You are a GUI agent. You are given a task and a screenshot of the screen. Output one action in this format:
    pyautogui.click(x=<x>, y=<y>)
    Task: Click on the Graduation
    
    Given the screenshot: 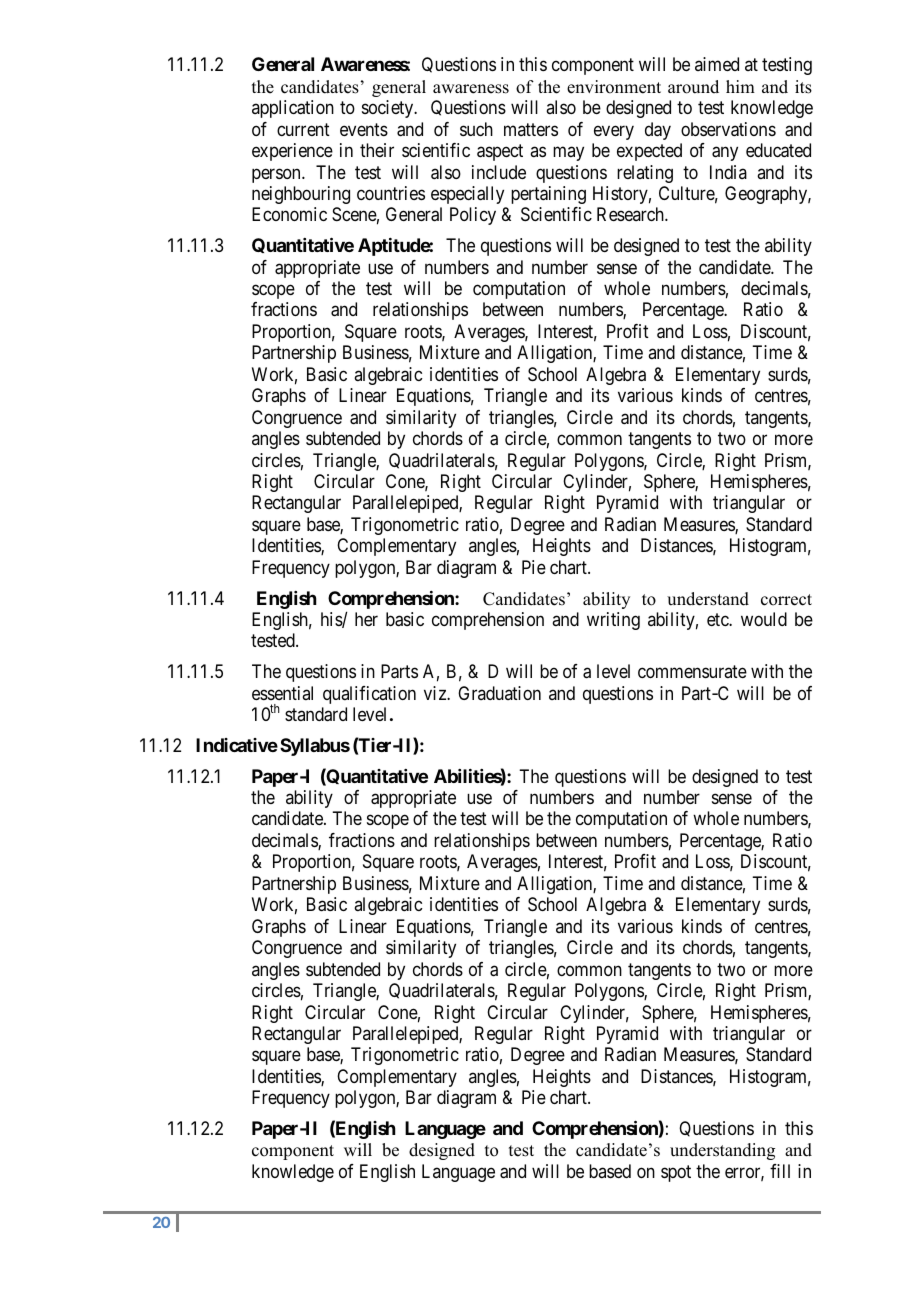 What is the action you would take?
    pyautogui.click(x=499, y=693)
